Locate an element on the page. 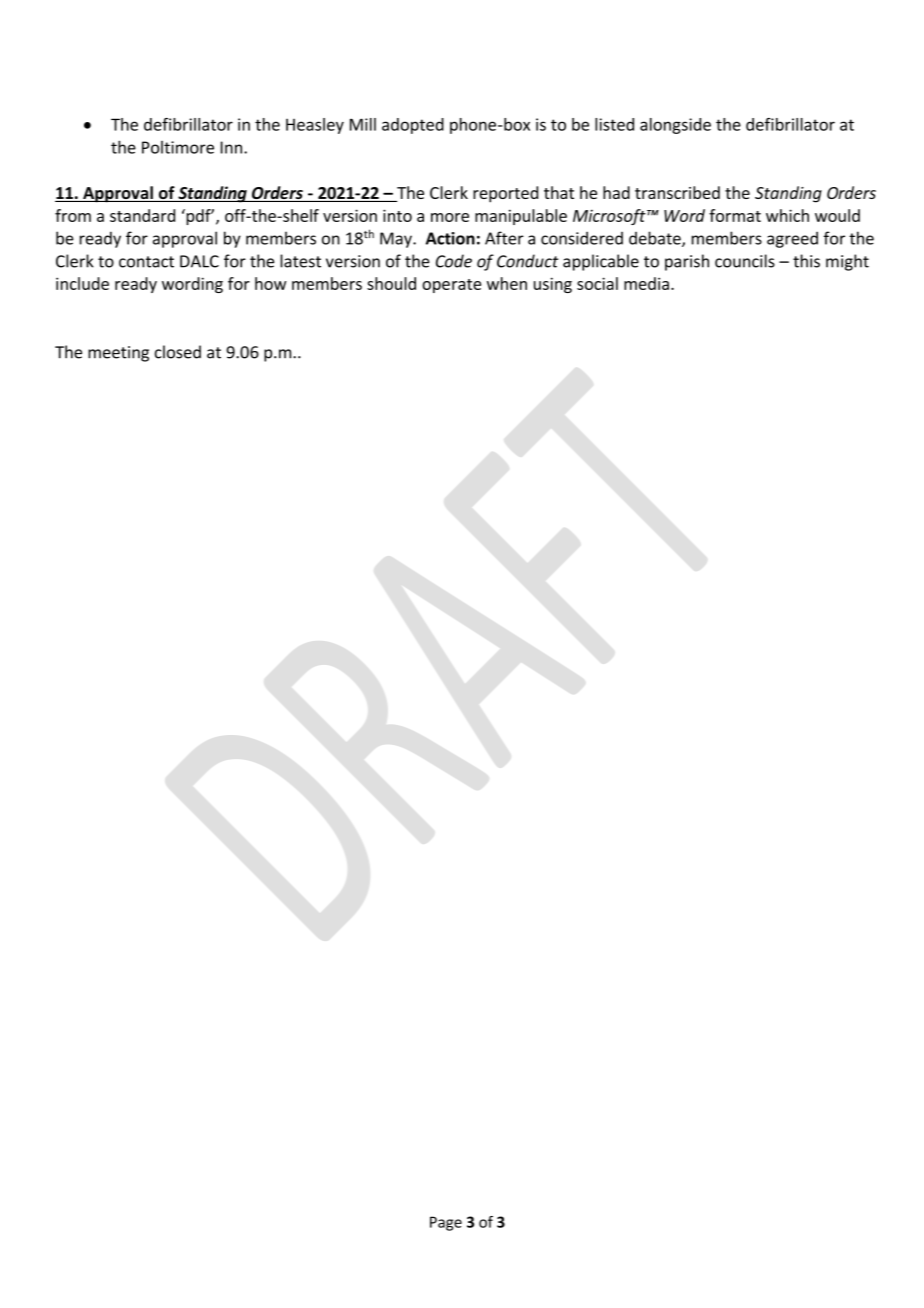 This document has width=924, height=1308. closed is located at coordinates (178, 352).
